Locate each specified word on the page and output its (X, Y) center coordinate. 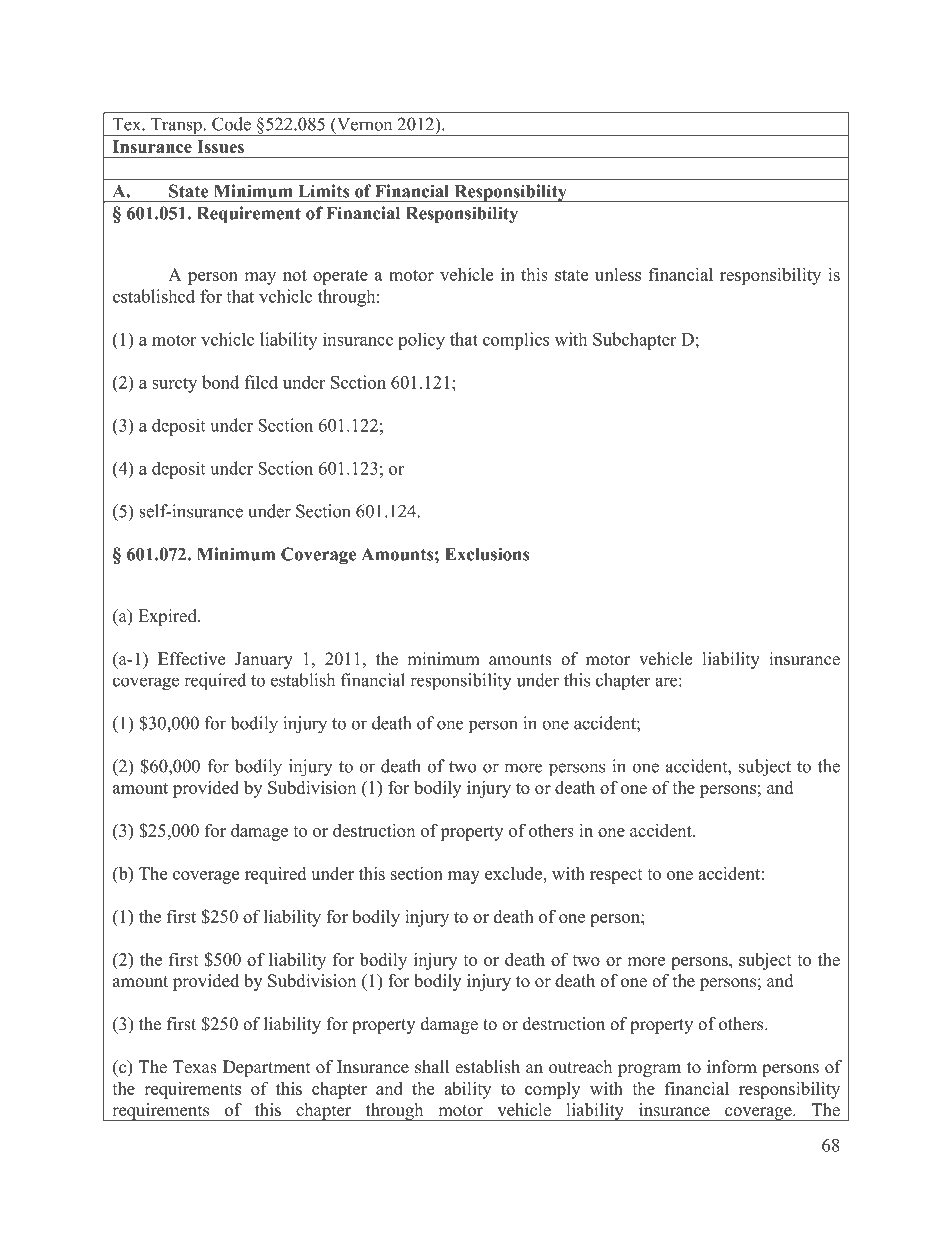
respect (616, 876)
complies (516, 341)
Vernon (363, 124)
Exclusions (487, 554)
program (649, 1070)
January (264, 660)
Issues (220, 146)
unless (618, 274)
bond (220, 382)
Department (267, 1068)
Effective (191, 659)
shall (432, 1067)
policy (421, 341)
